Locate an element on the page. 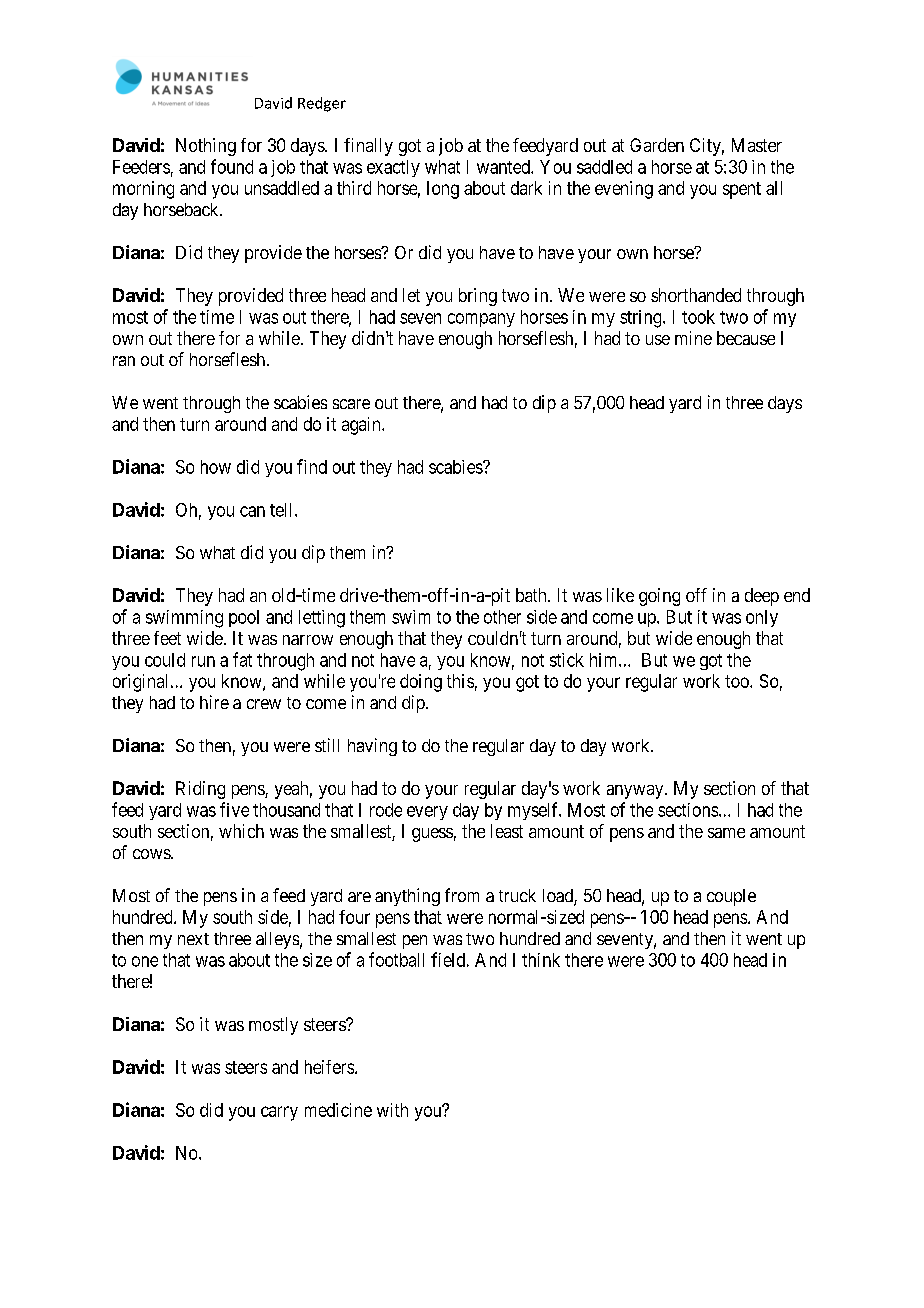 The image size is (924, 1308). long is located at coordinates (443, 190).
